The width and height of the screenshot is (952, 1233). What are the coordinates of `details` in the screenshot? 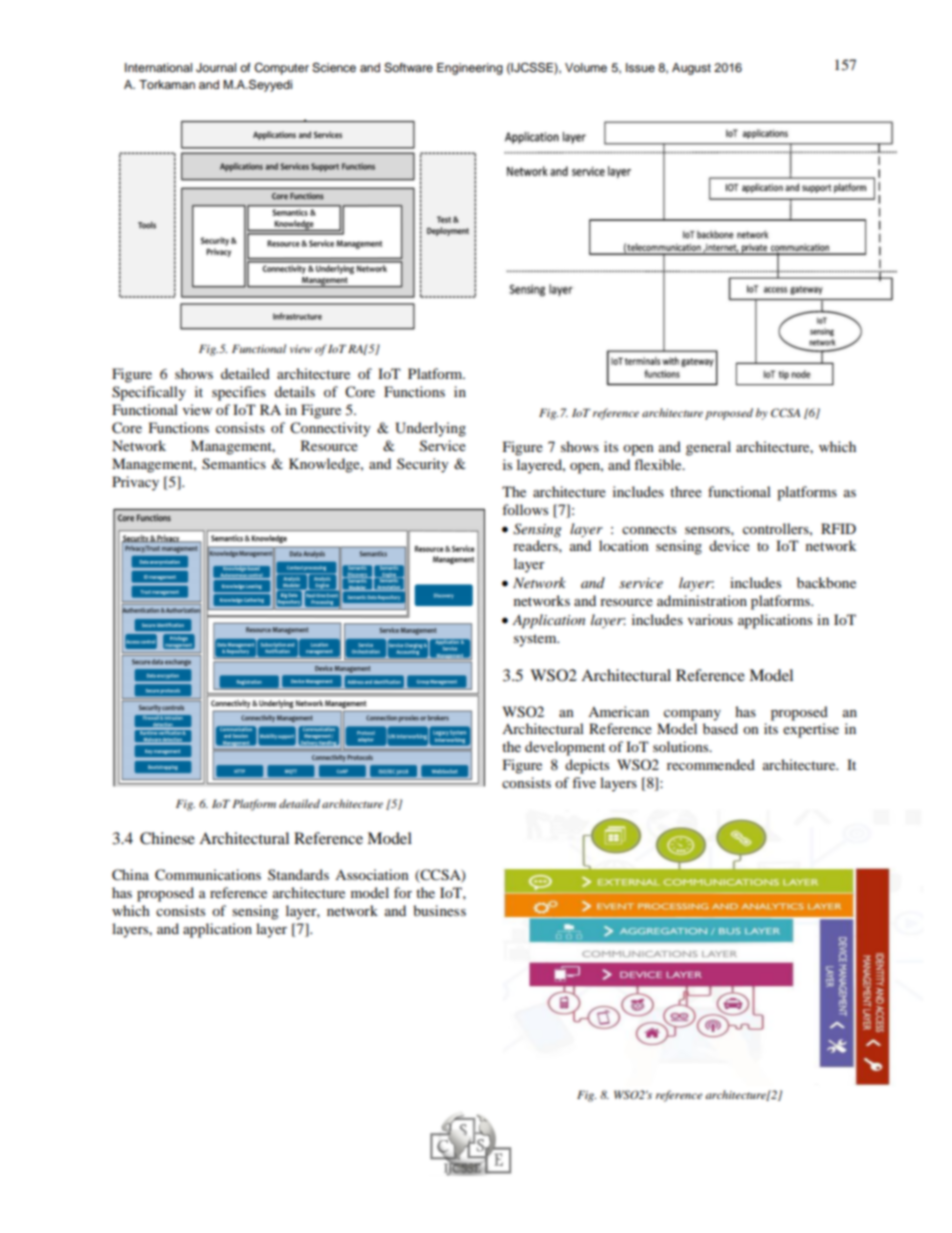 It's located at (295, 391).
